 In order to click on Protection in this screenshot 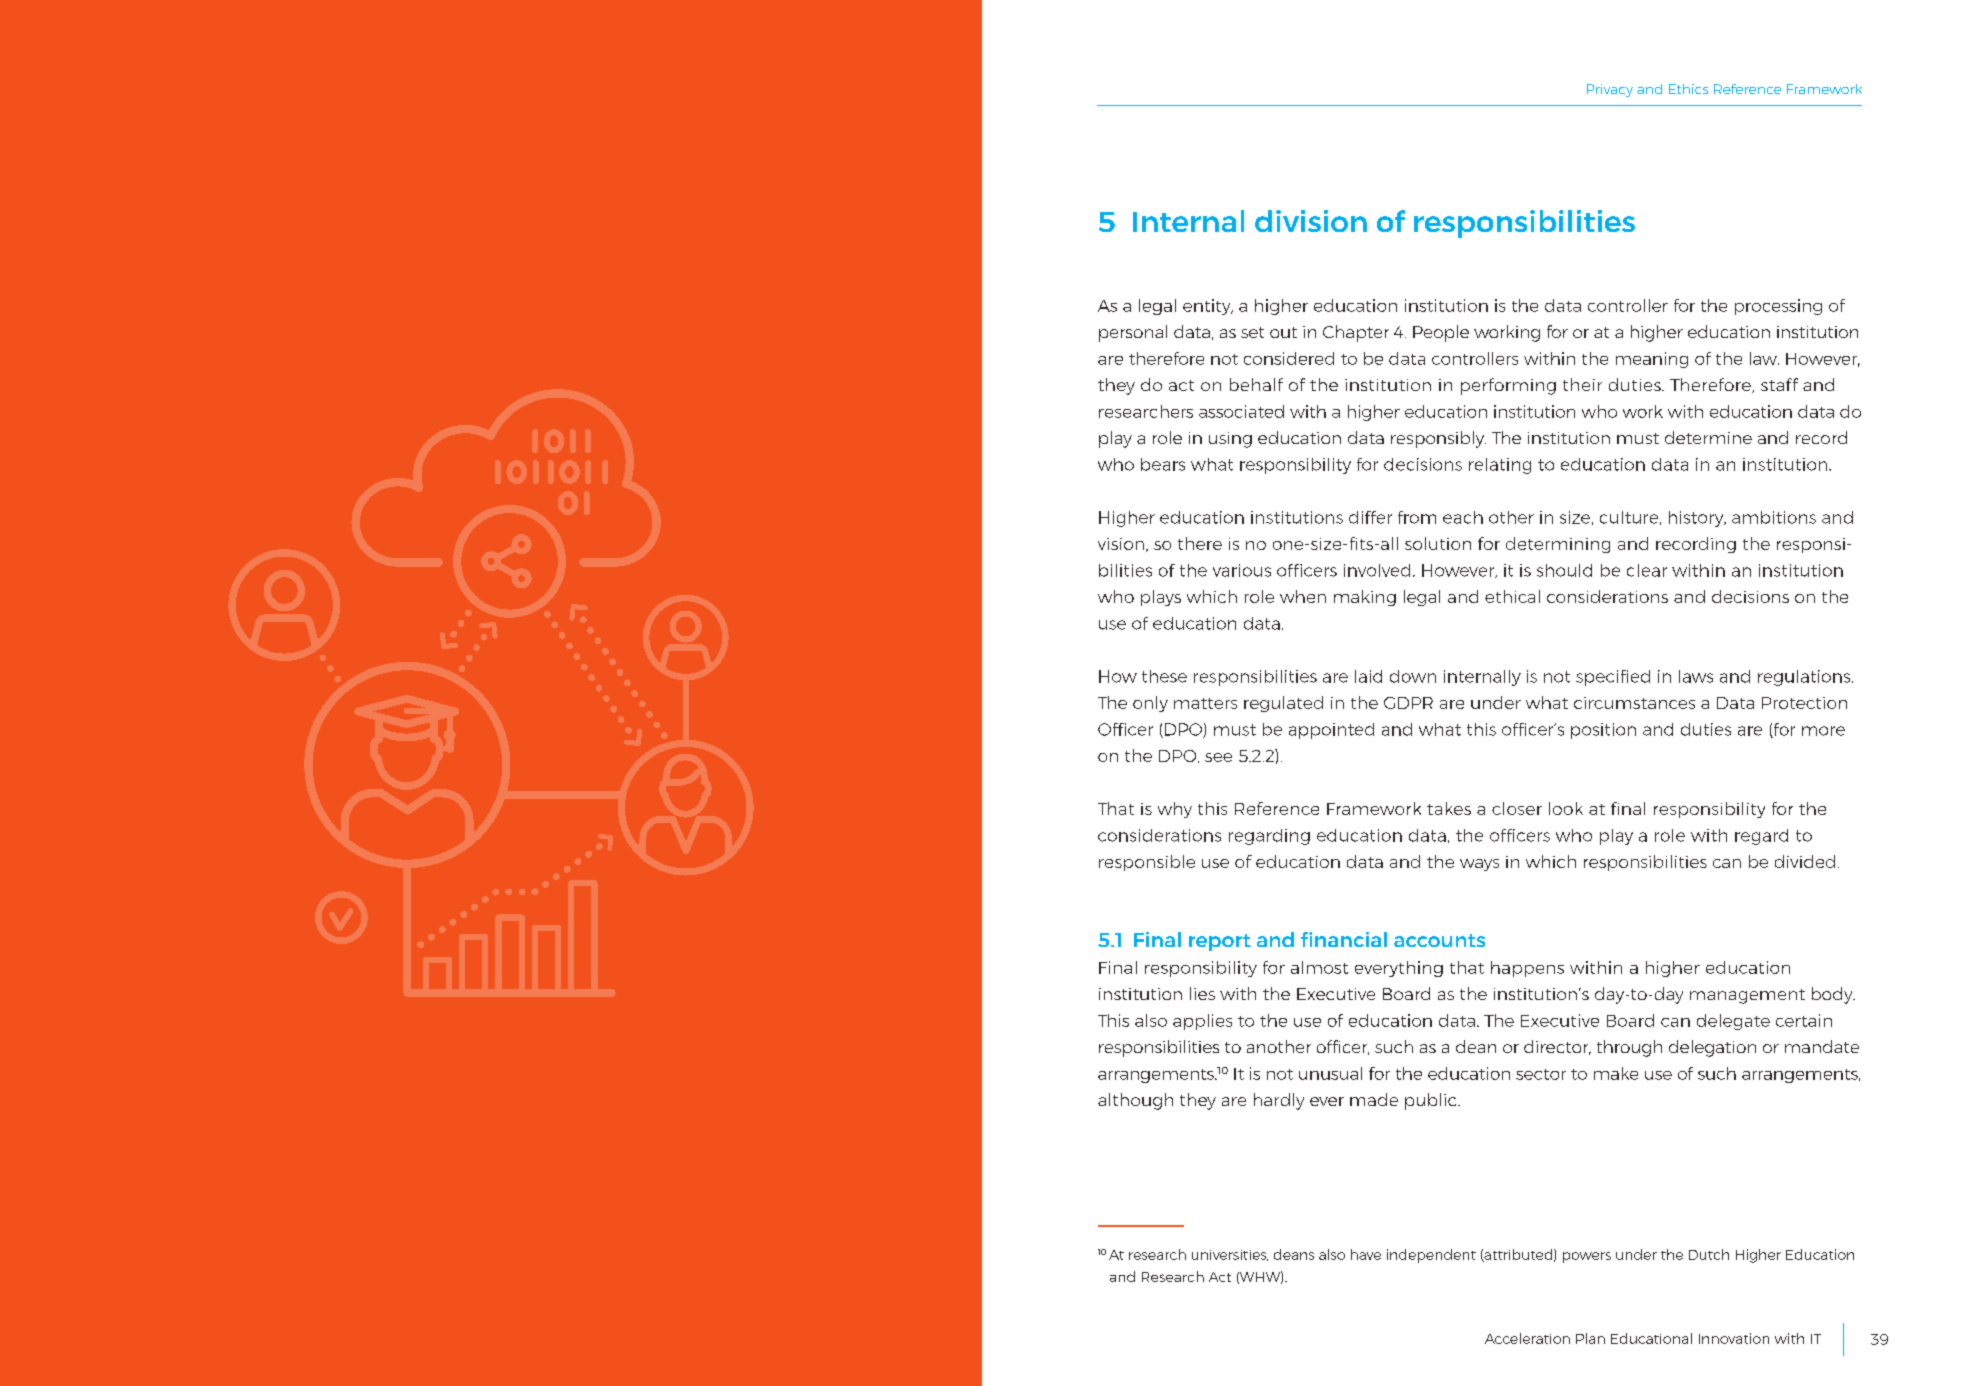, I will do `click(1804, 703)`.
